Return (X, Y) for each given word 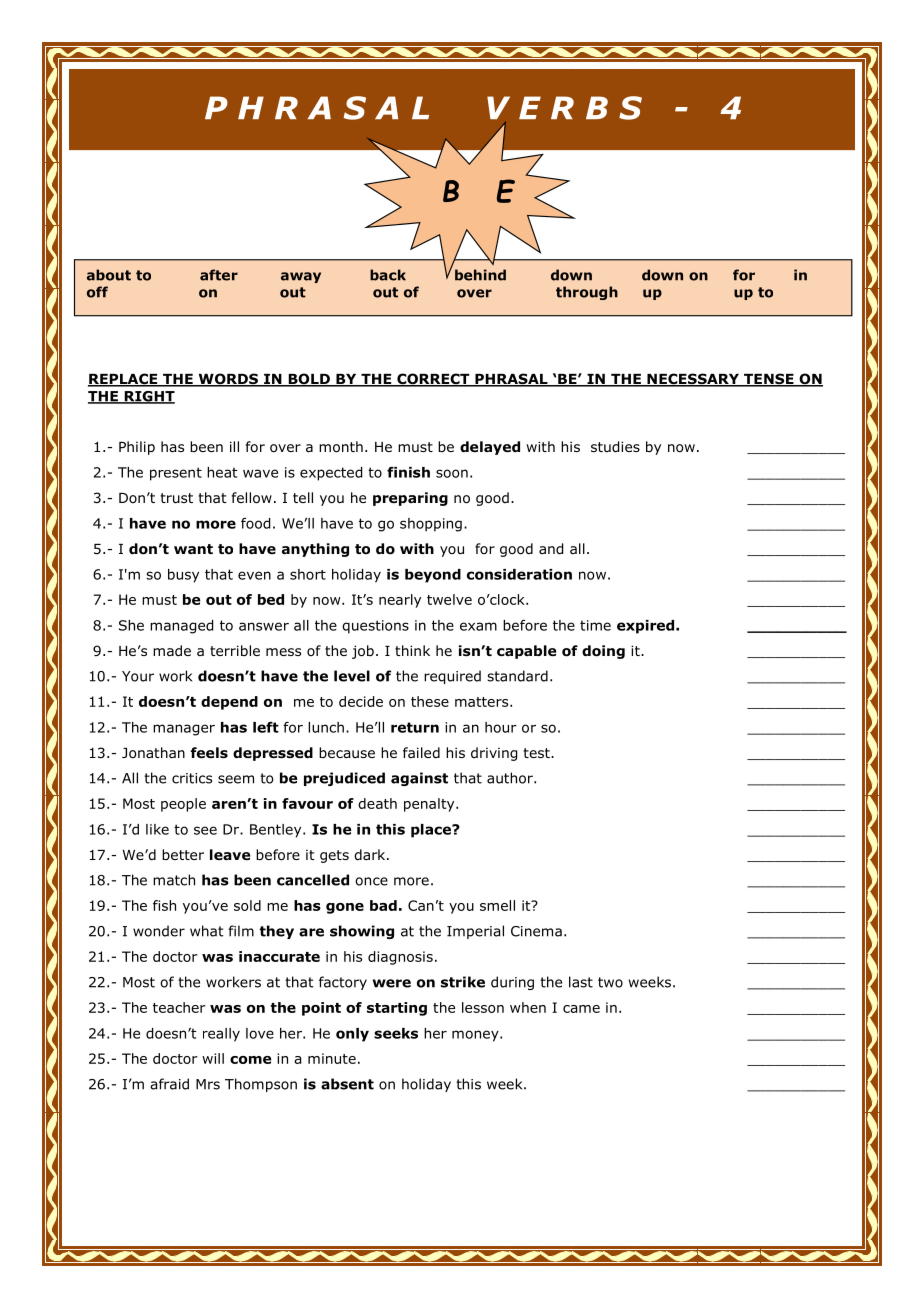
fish (164, 905)
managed (181, 627)
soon (452, 473)
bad (383, 905)
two (610, 982)
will (213, 1058)
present (176, 474)
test (537, 753)
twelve (449, 599)
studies (615, 447)
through (587, 293)
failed (421, 752)
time (595, 625)
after (219, 275)
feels (209, 753)
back (388, 275)
